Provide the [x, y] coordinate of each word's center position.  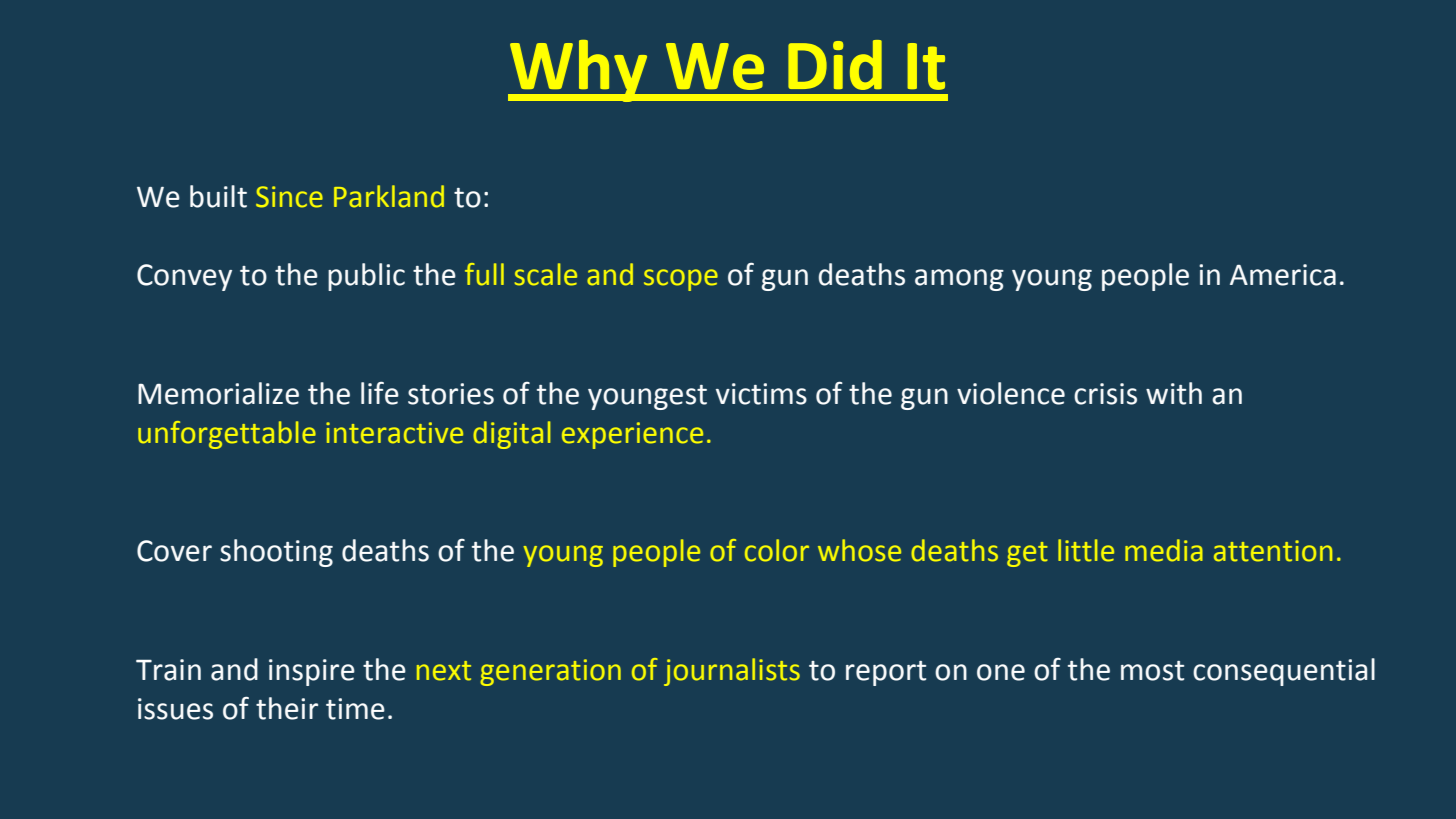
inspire [312, 672]
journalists [732, 672]
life [380, 393]
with [1174, 393]
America [1283, 275]
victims [761, 394]
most [1152, 671]
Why [579, 71]
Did [835, 65]
